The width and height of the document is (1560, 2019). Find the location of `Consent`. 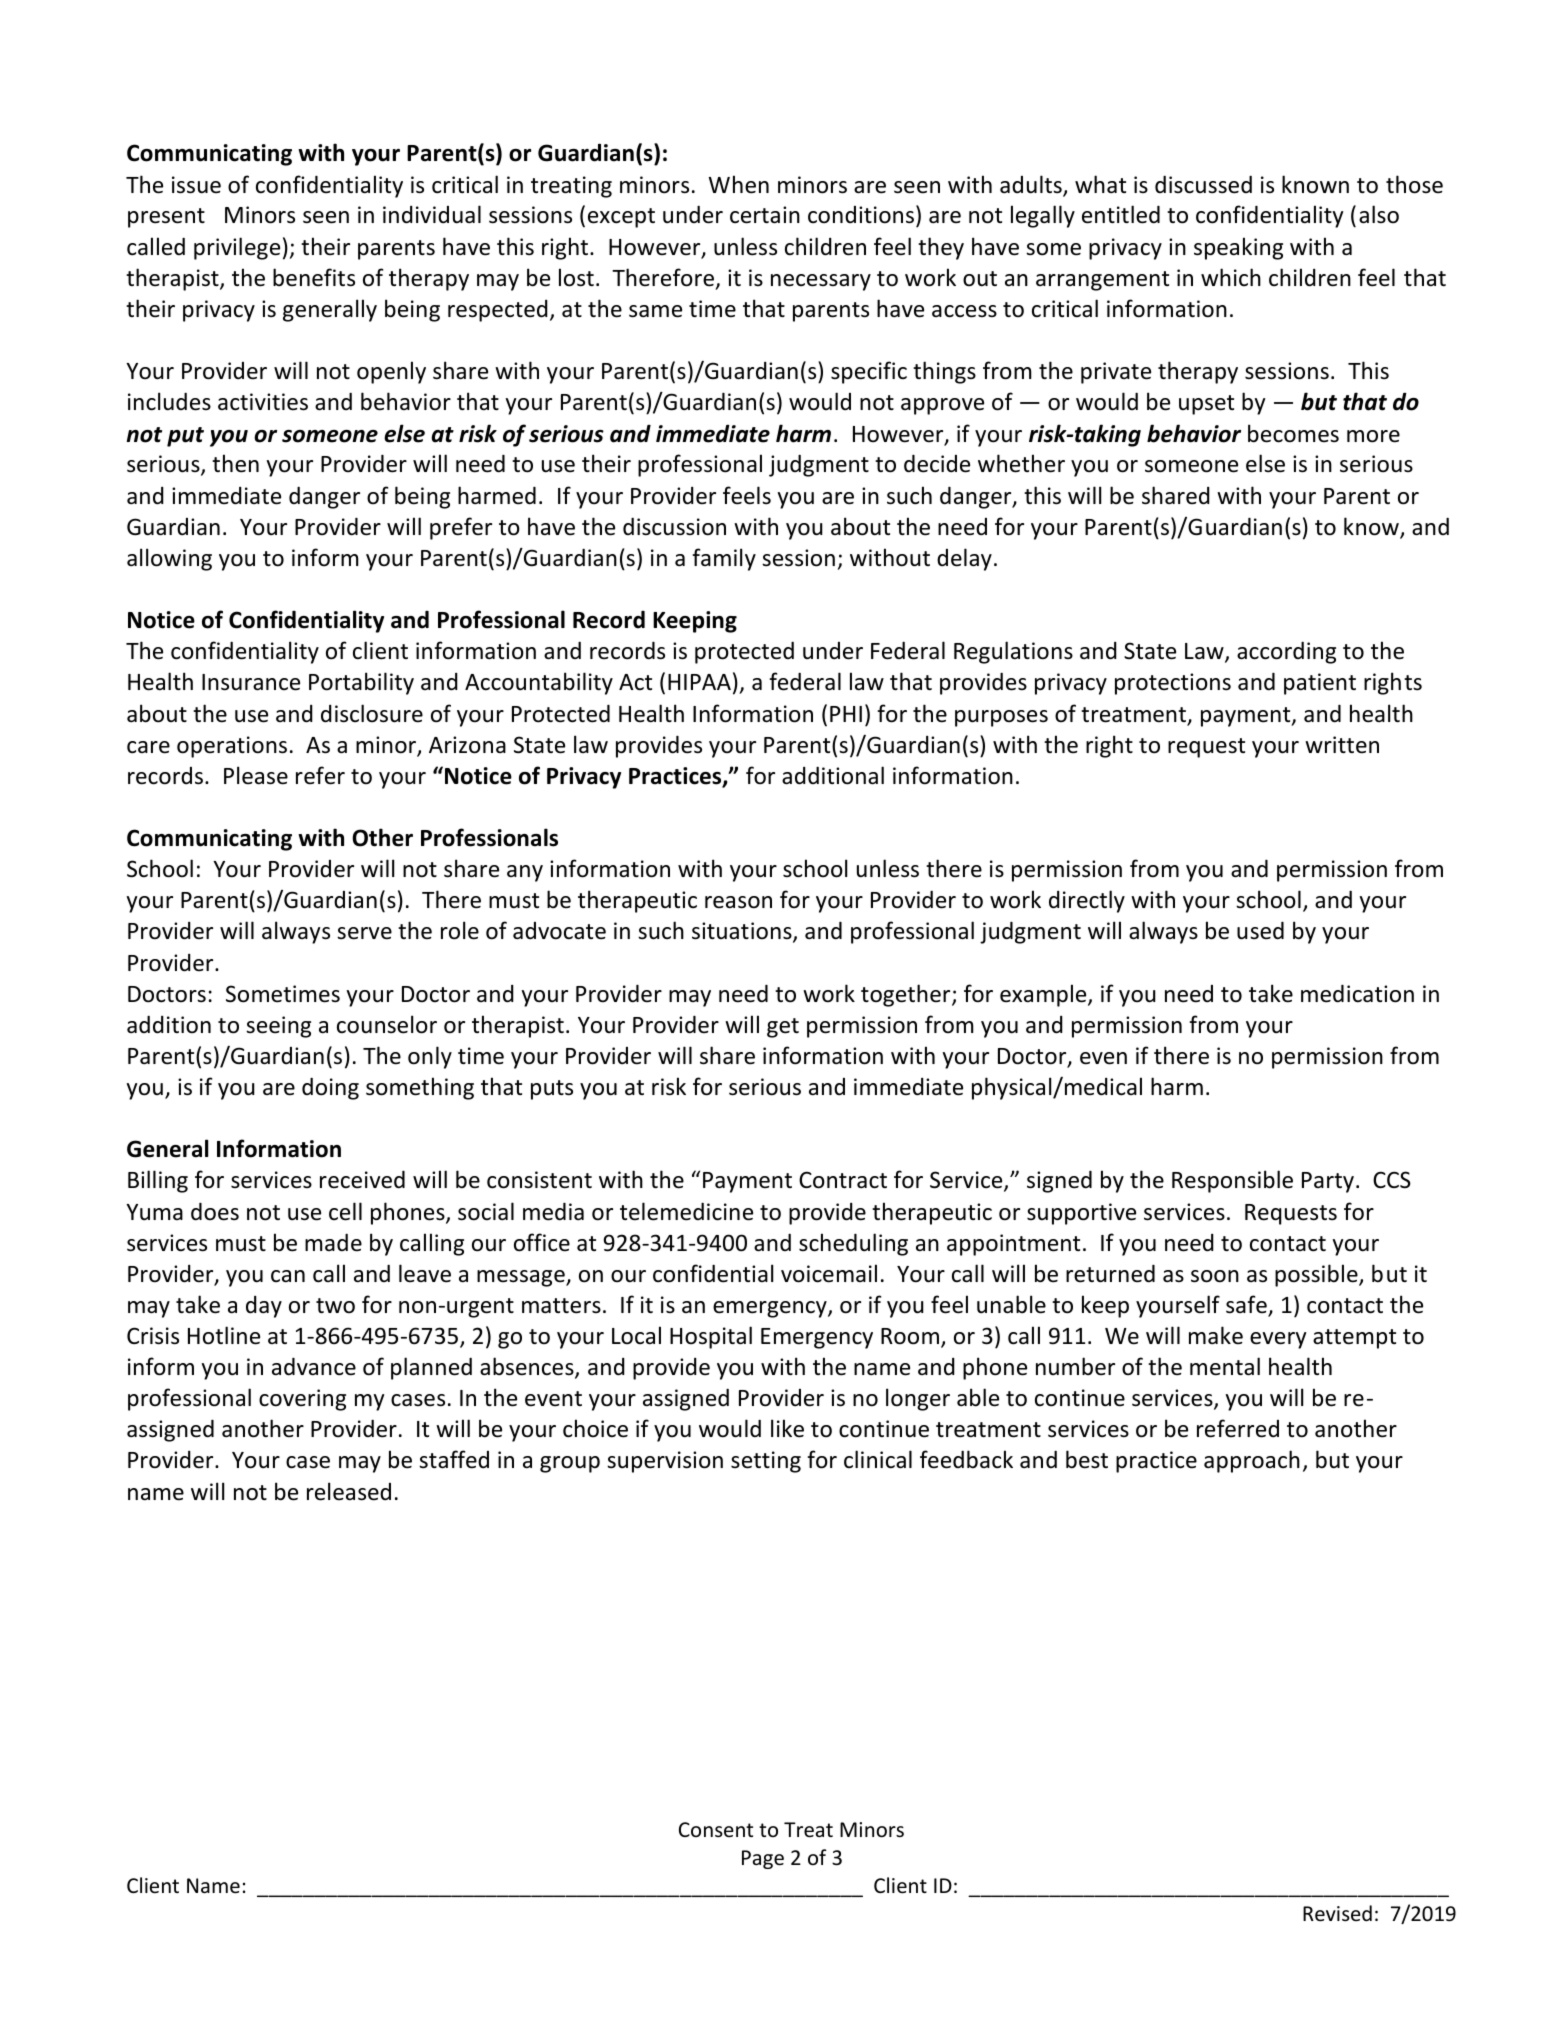

Consent is located at coordinates (716, 1829).
